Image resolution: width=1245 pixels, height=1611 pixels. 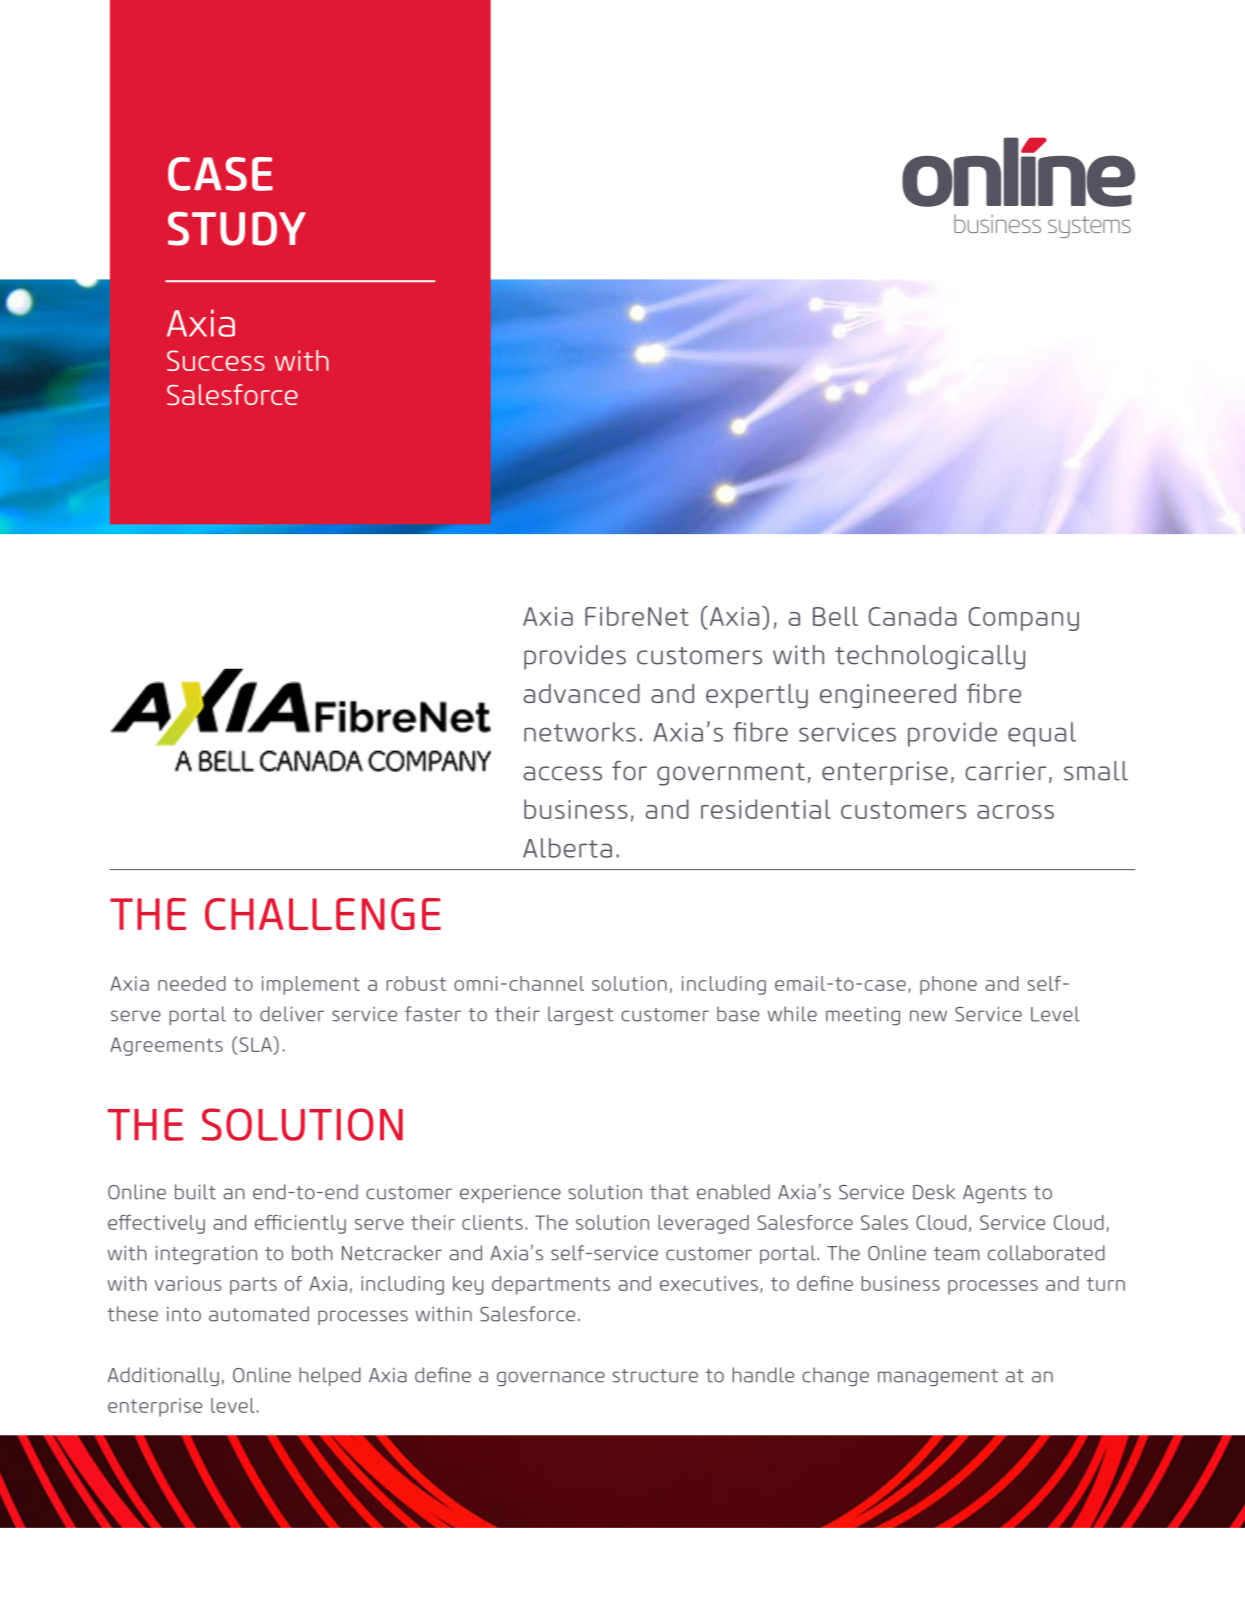 What do you see at coordinates (582, 693) in the screenshot?
I see `advanced` at bounding box center [582, 693].
